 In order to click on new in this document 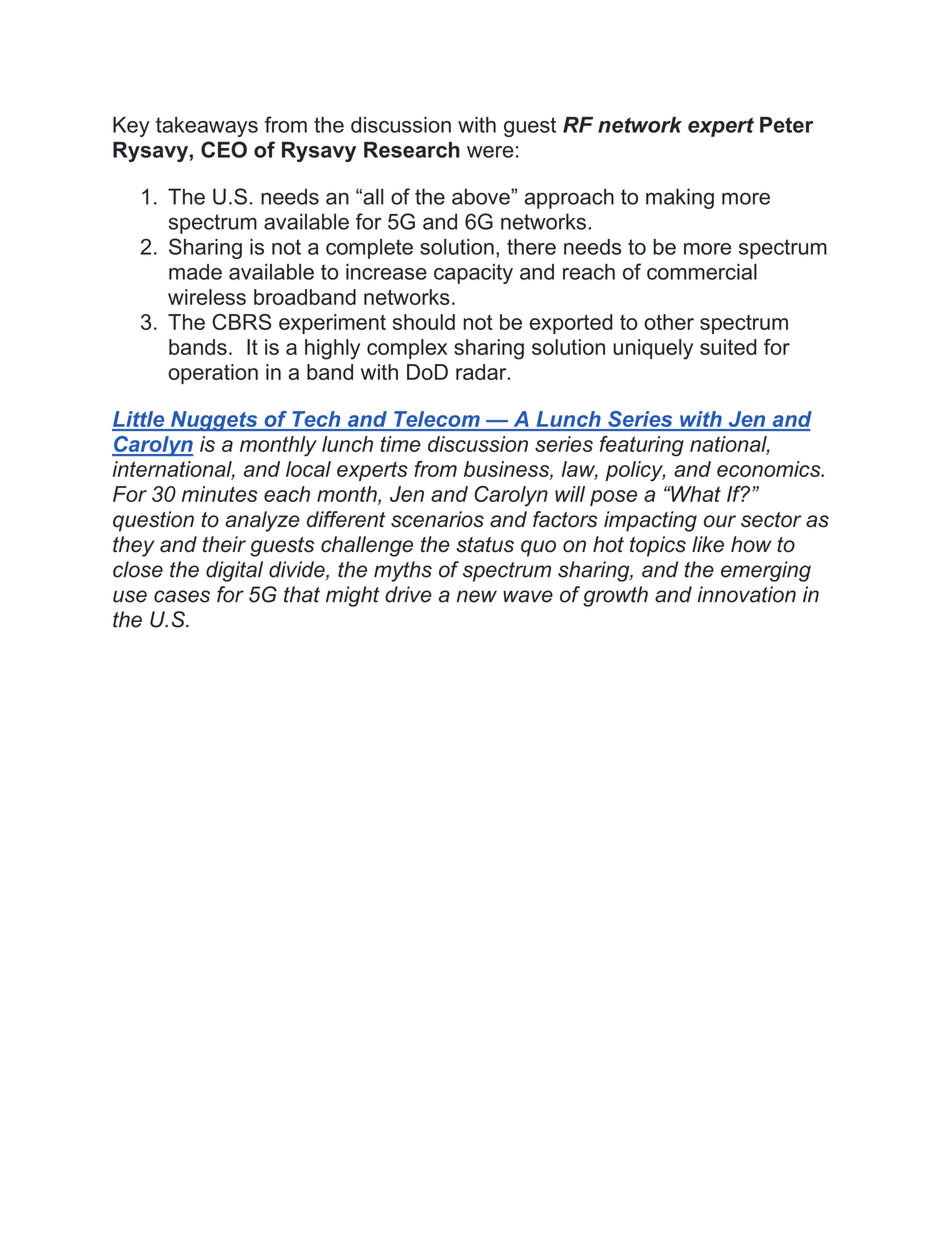, I will do `click(477, 596)`.
